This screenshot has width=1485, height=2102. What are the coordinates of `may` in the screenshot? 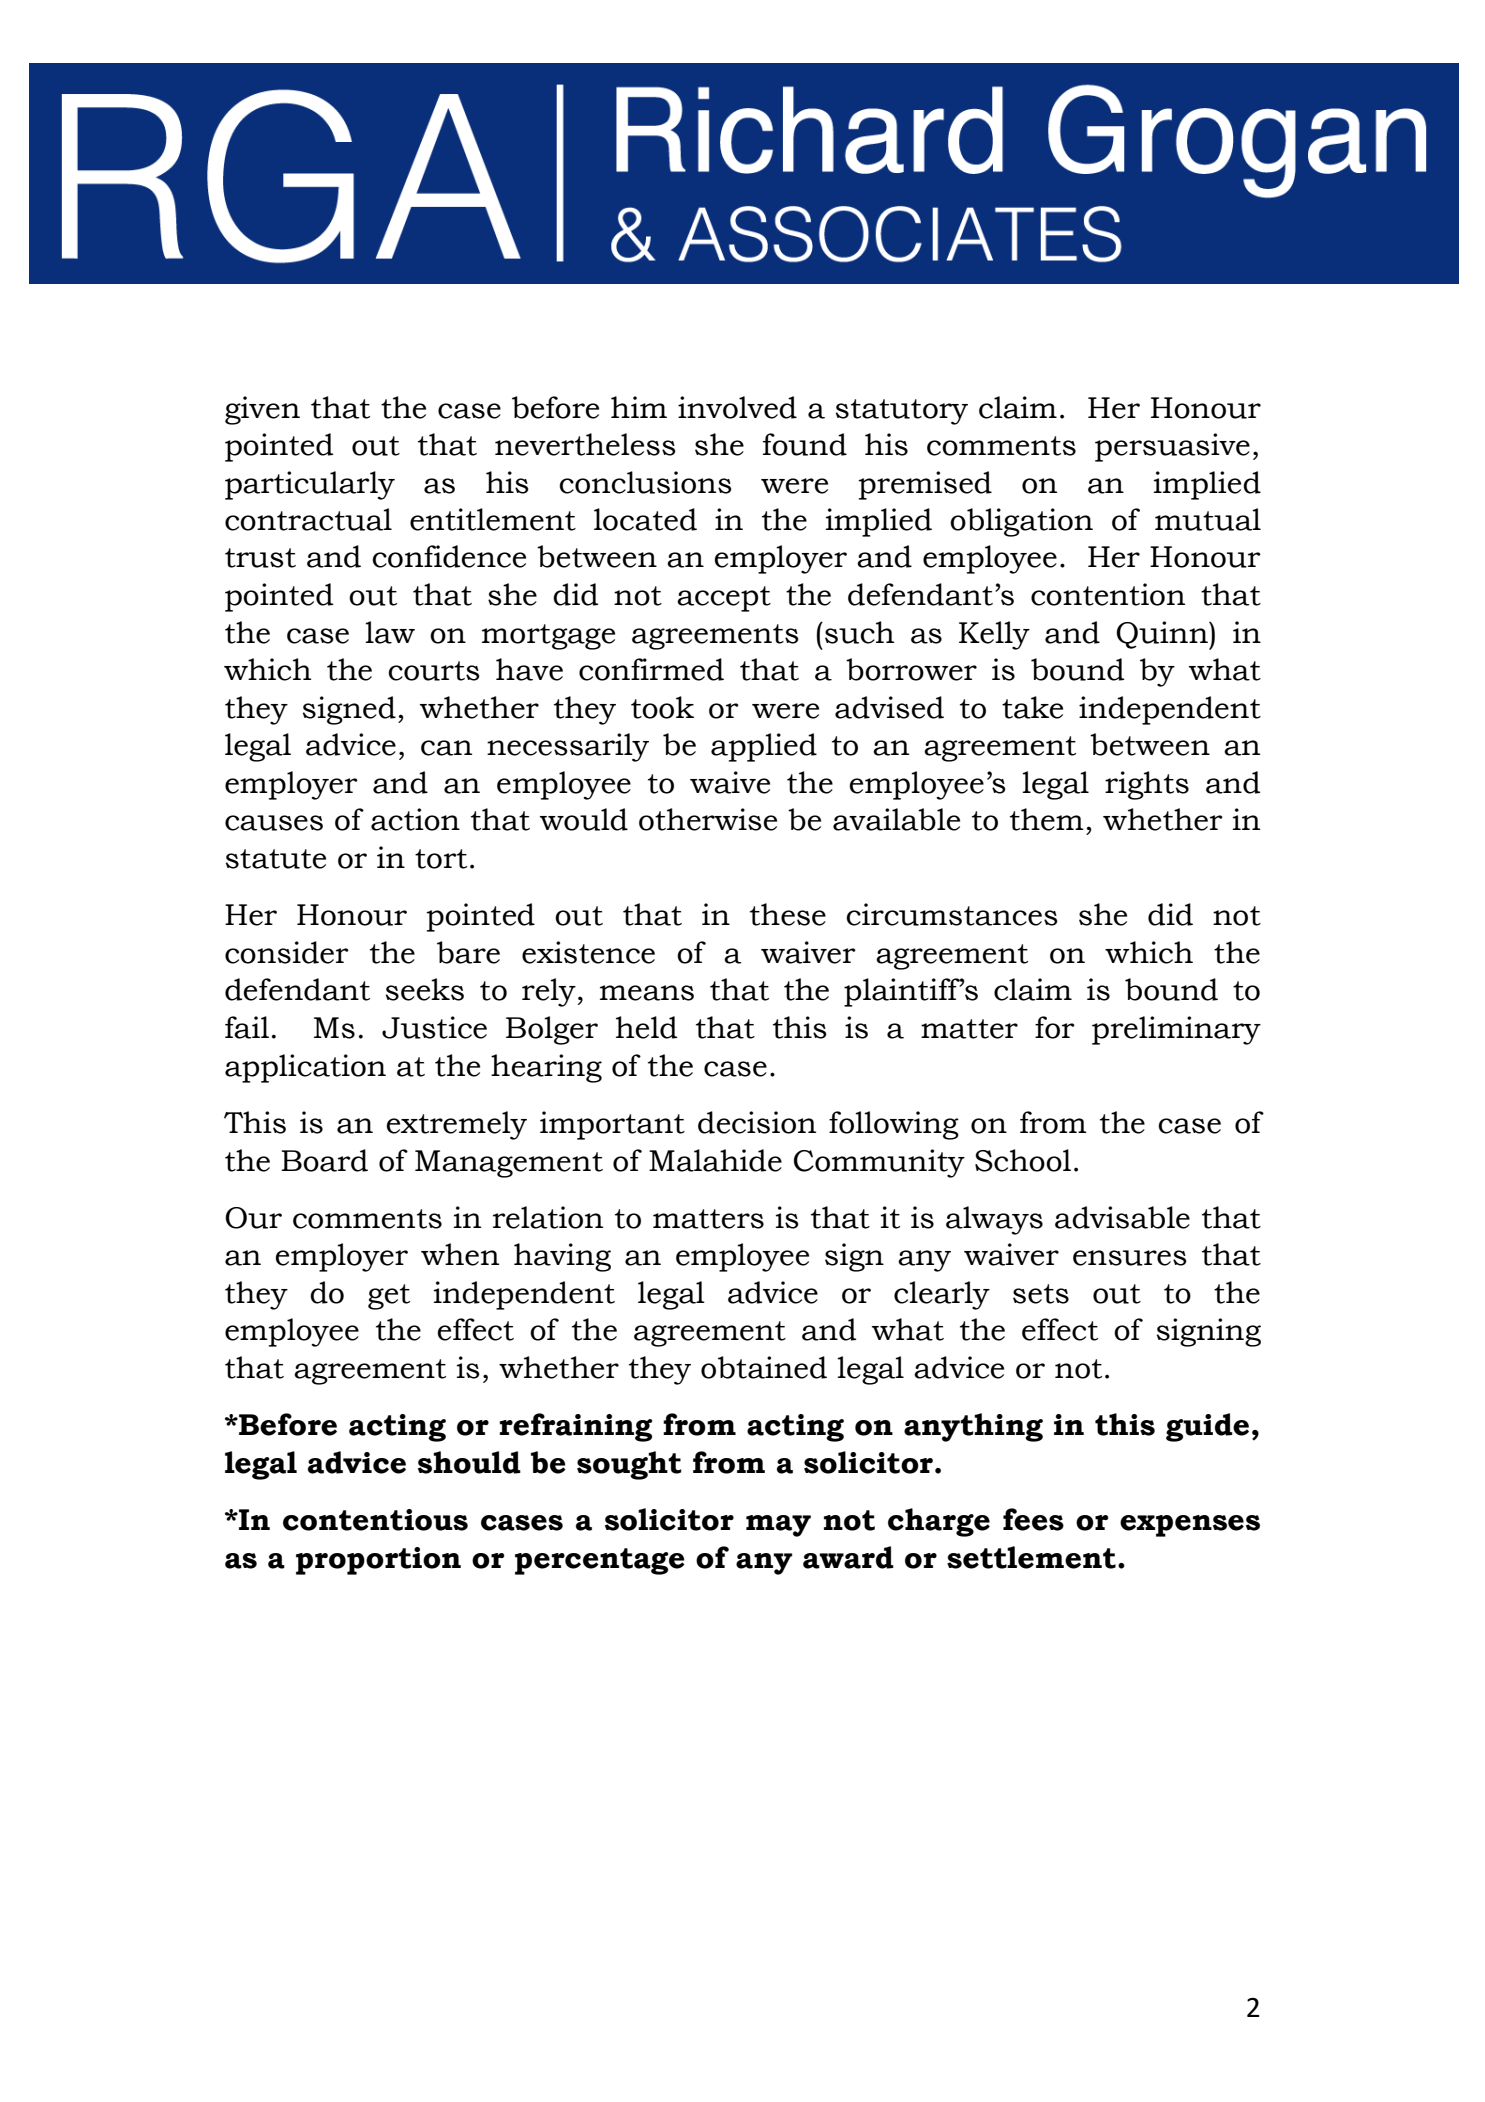 It's located at (778, 1526).
